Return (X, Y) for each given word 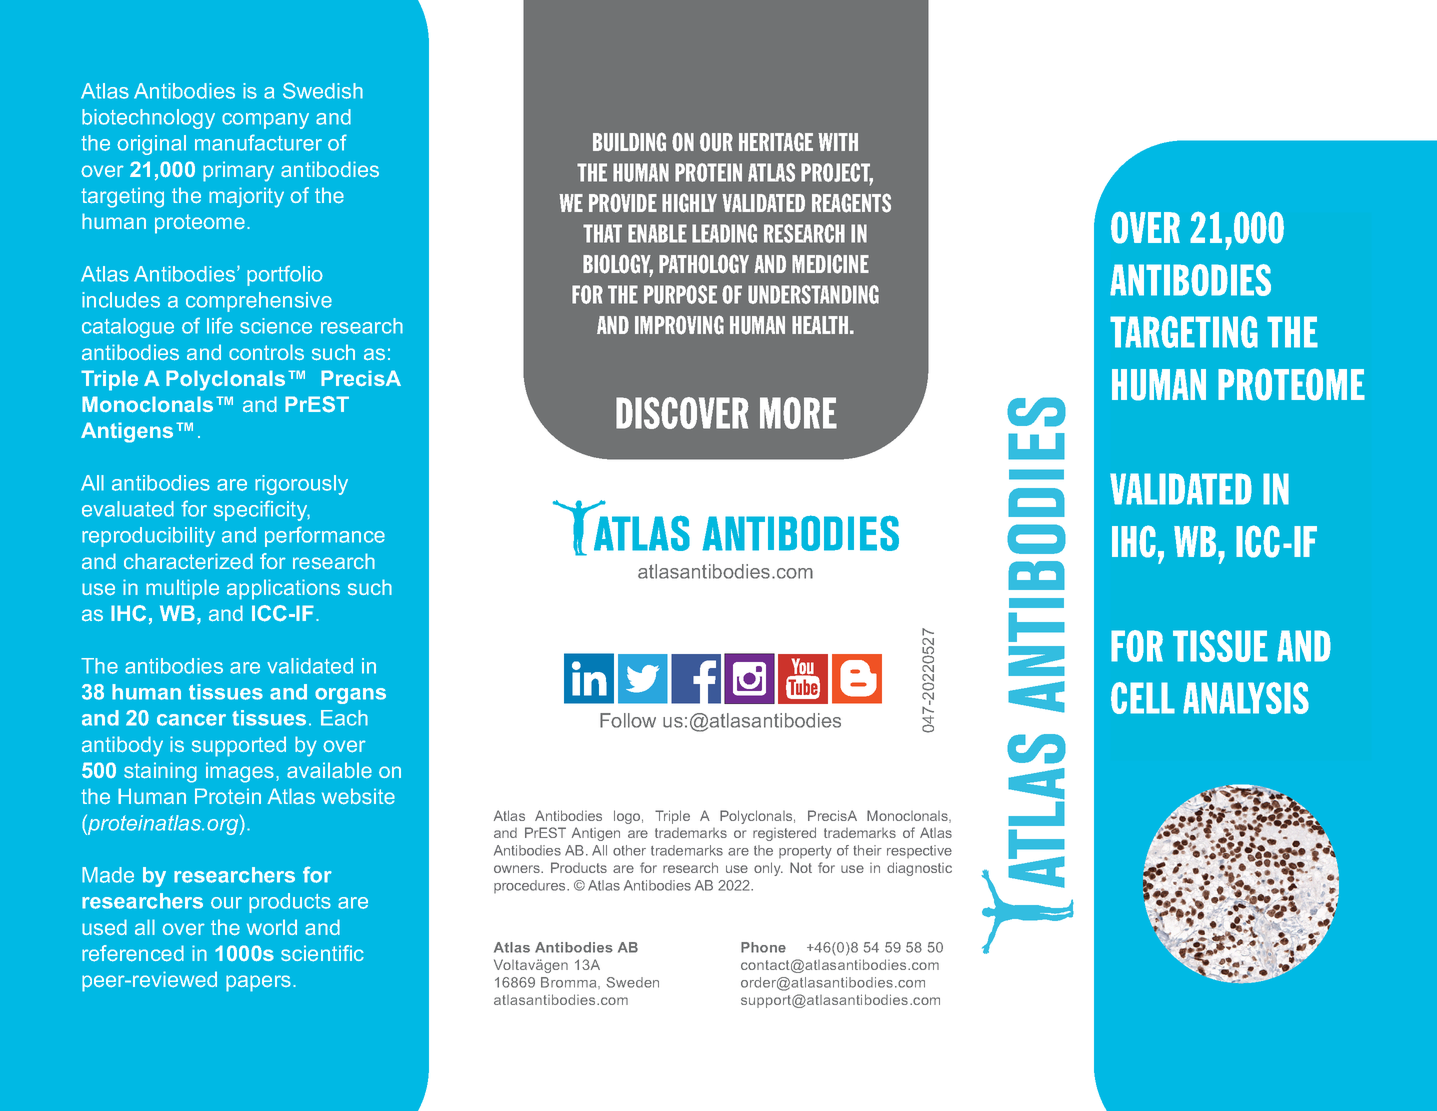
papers (258, 983)
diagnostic (919, 869)
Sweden (632, 982)
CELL (1143, 698)
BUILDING (629, 142)
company (265, 121)
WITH (838, 142)
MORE (798, 413)
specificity (262, 510)
